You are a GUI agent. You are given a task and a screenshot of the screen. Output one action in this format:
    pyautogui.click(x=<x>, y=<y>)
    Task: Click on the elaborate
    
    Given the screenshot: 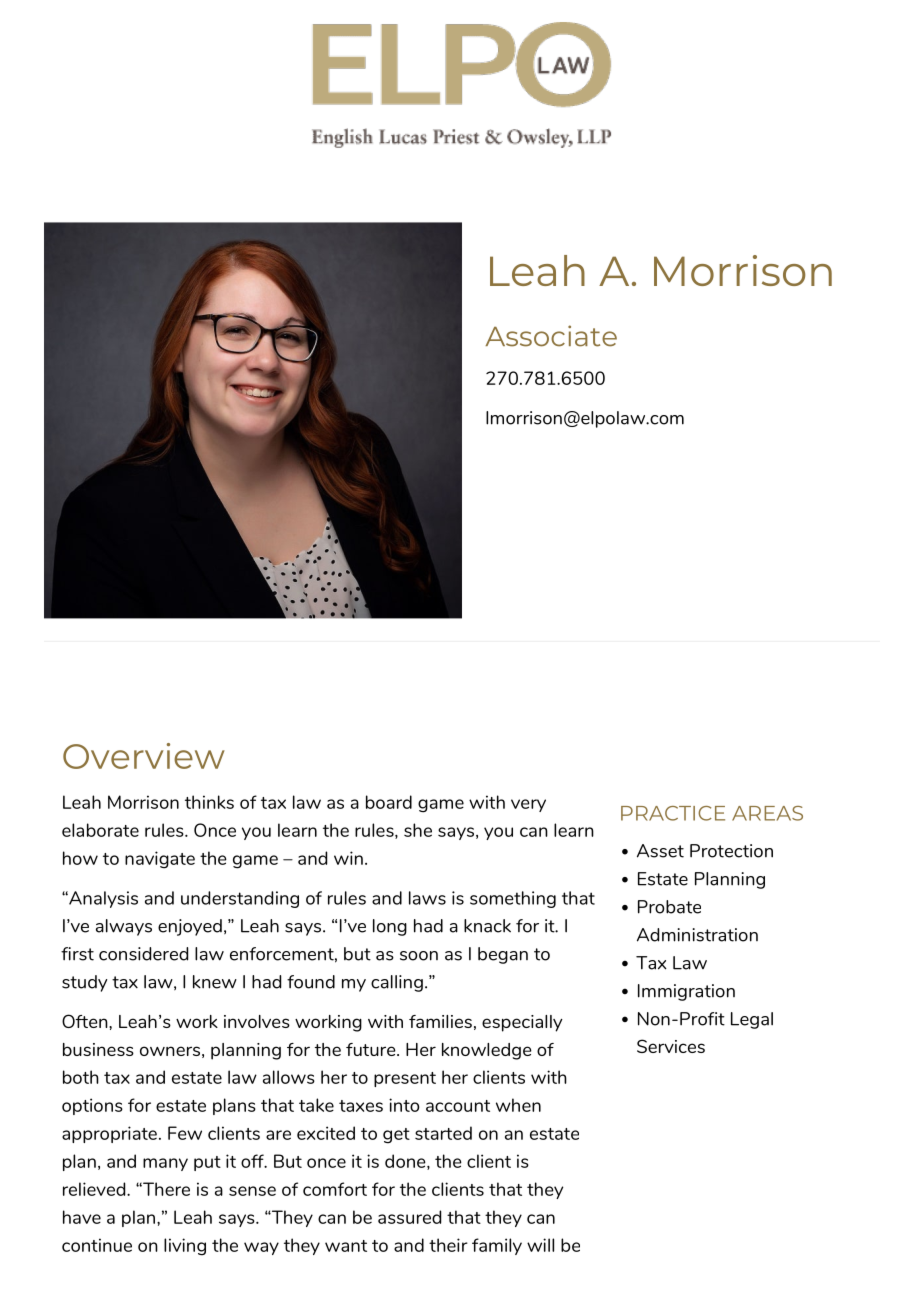 What is the action you would take?
    pyautogui.click(x=100, y=830)
